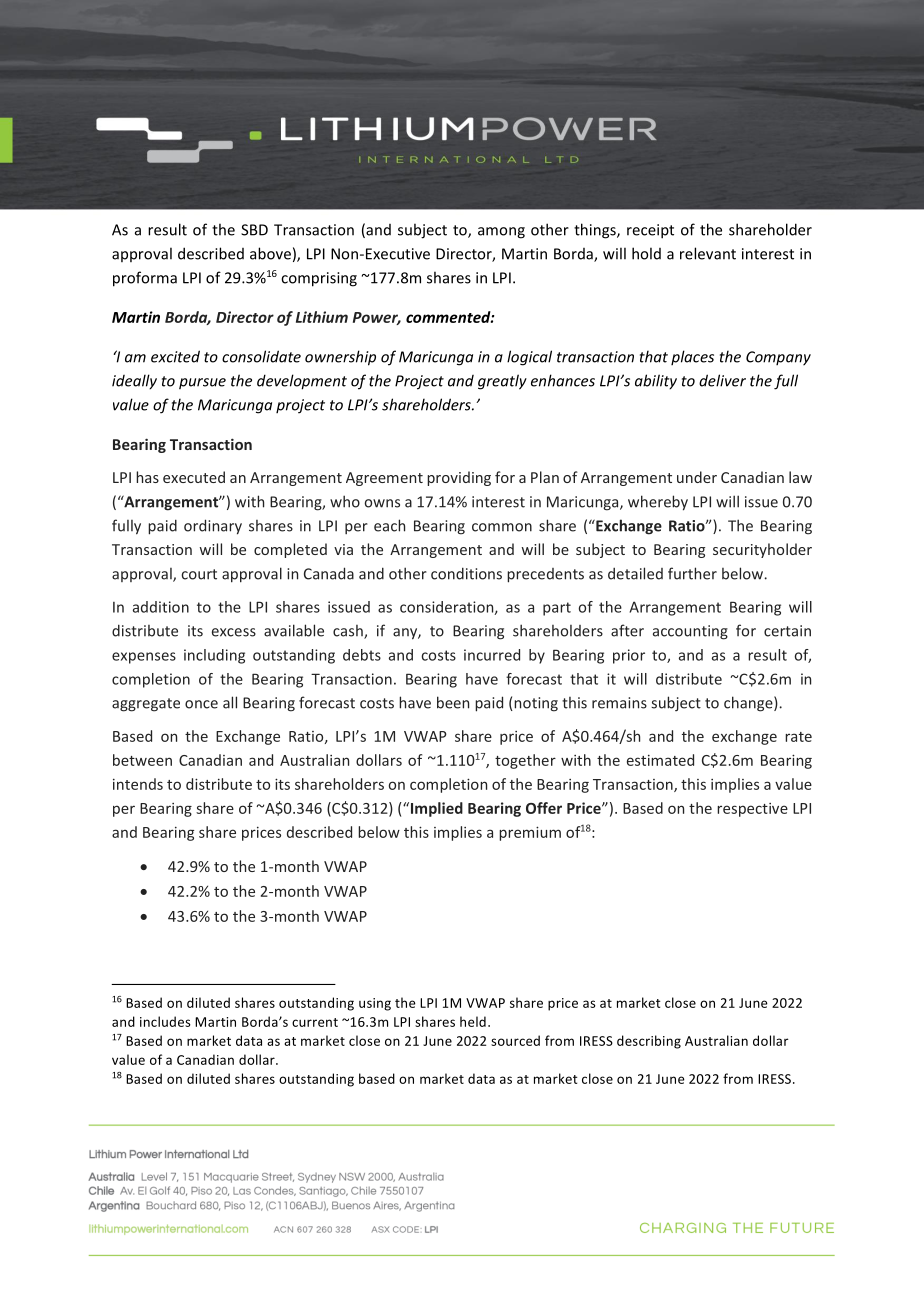  I want to click on among, so click(501, 233).
